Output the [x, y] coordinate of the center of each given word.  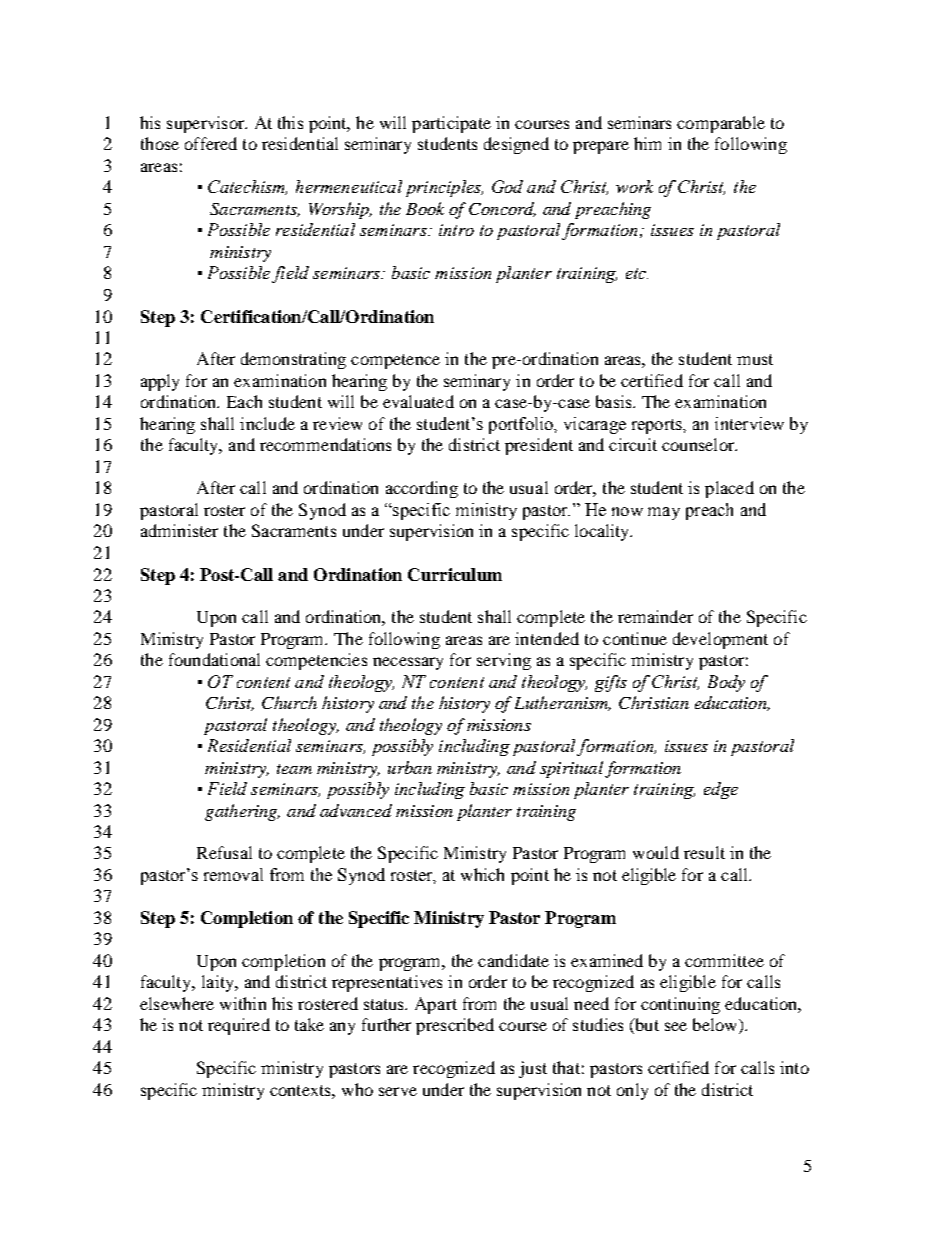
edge [721, 790]
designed [516, 145]
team [294, 769]
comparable [721, 124]
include [267, 423]
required [239, 1026]
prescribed [455, 1026]
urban [410, 767]
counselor [699, 444]
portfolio [522, 425]
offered [211, 143]
